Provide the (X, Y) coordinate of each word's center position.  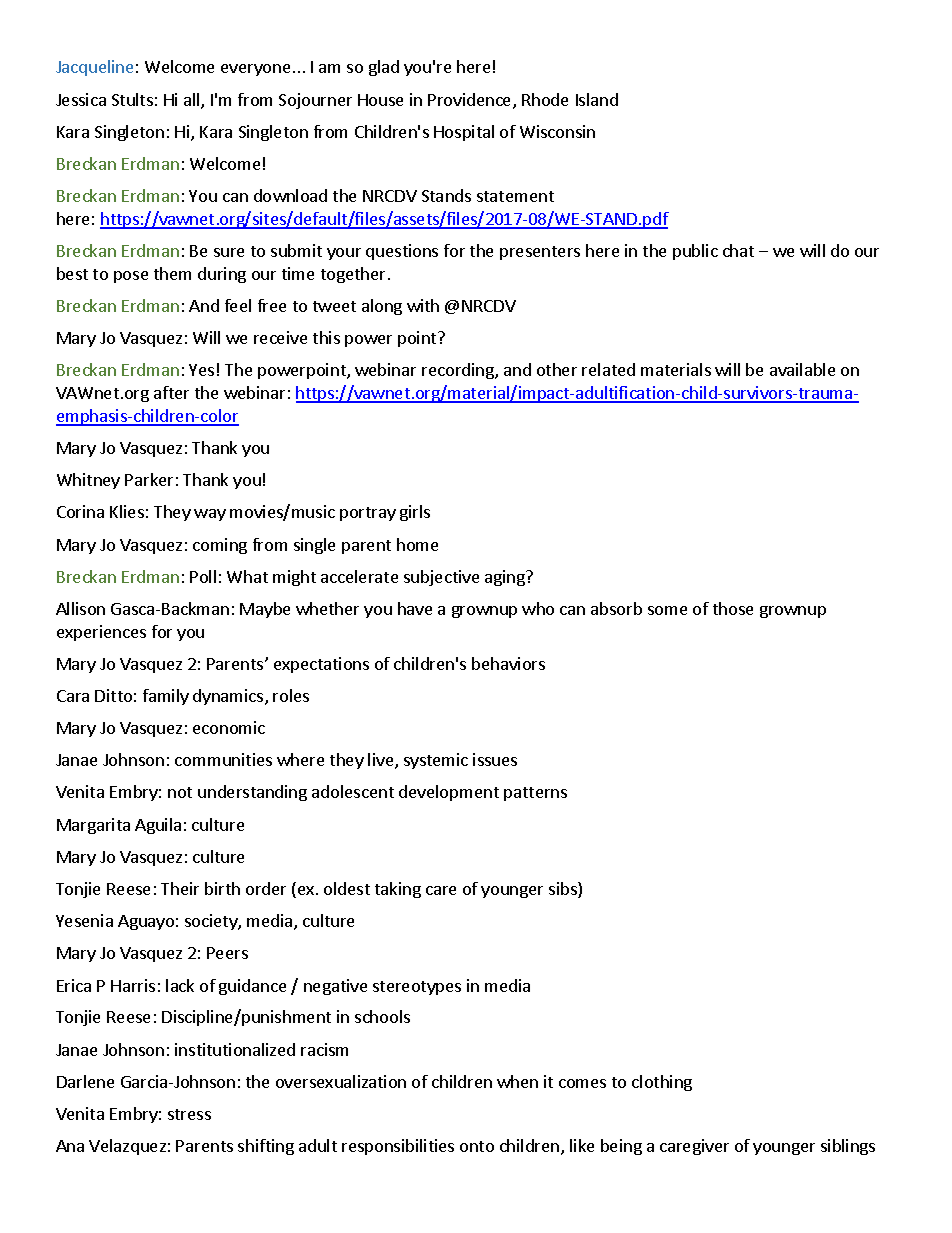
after (171, 392)
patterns (535, 794)
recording (459, 371)
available (802, 369)
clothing (662, 1083)
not (180, 792)
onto (477, 1146)
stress (189, 1114)
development (449, 793)
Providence (471, 101)
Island (597, 99)
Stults (132, 99)
